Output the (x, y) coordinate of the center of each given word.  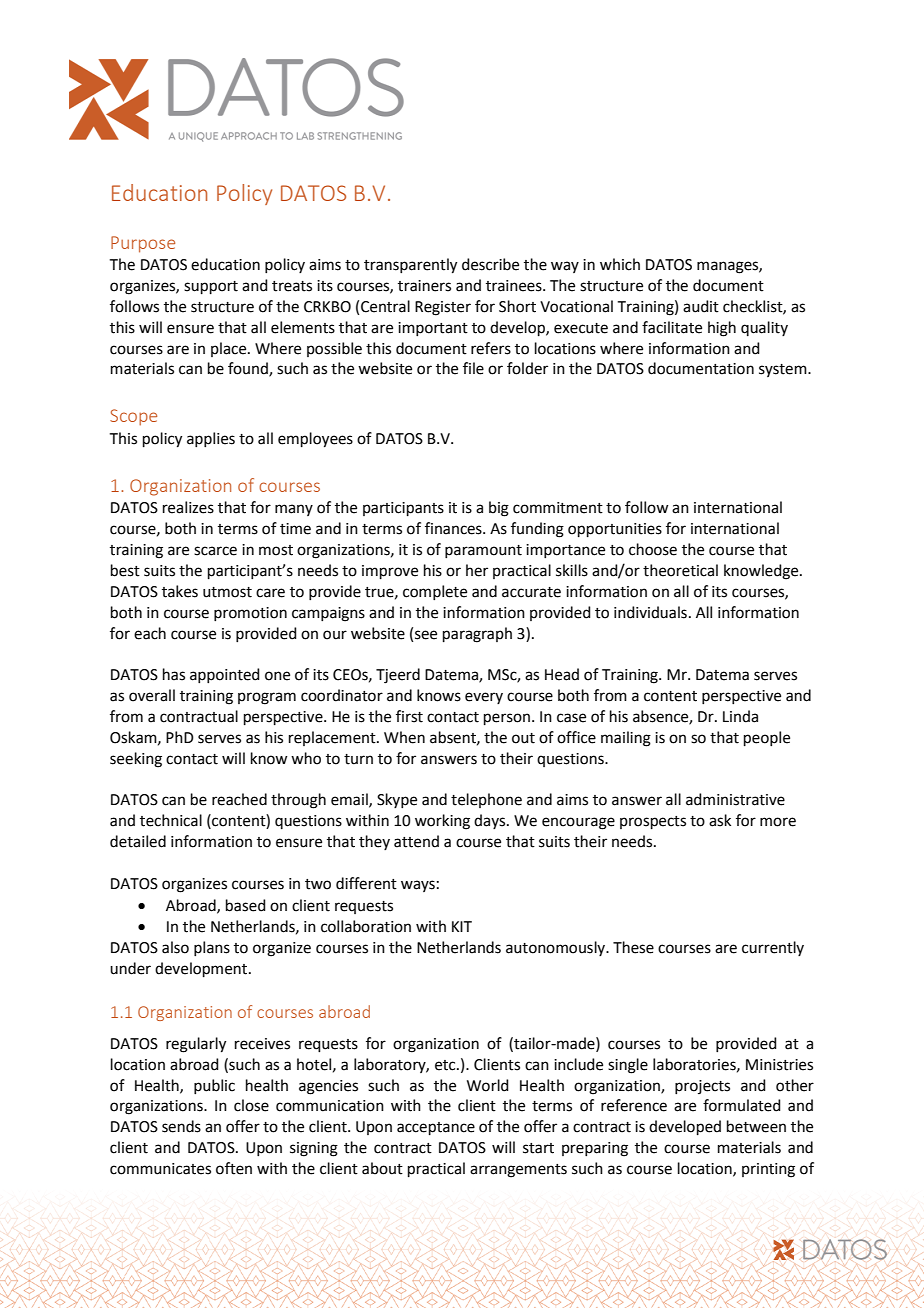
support (211, 287)
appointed (225, 675)
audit (701, 306)
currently (773, 948)
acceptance (436, 1128)
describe (490, 264)
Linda (740, 716)
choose (653, 549)
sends (181, 1126)
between (756, 1126)
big (499, 509)
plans (212, 948)
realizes (188, 507)
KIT (462, 926)
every (484, 698)
